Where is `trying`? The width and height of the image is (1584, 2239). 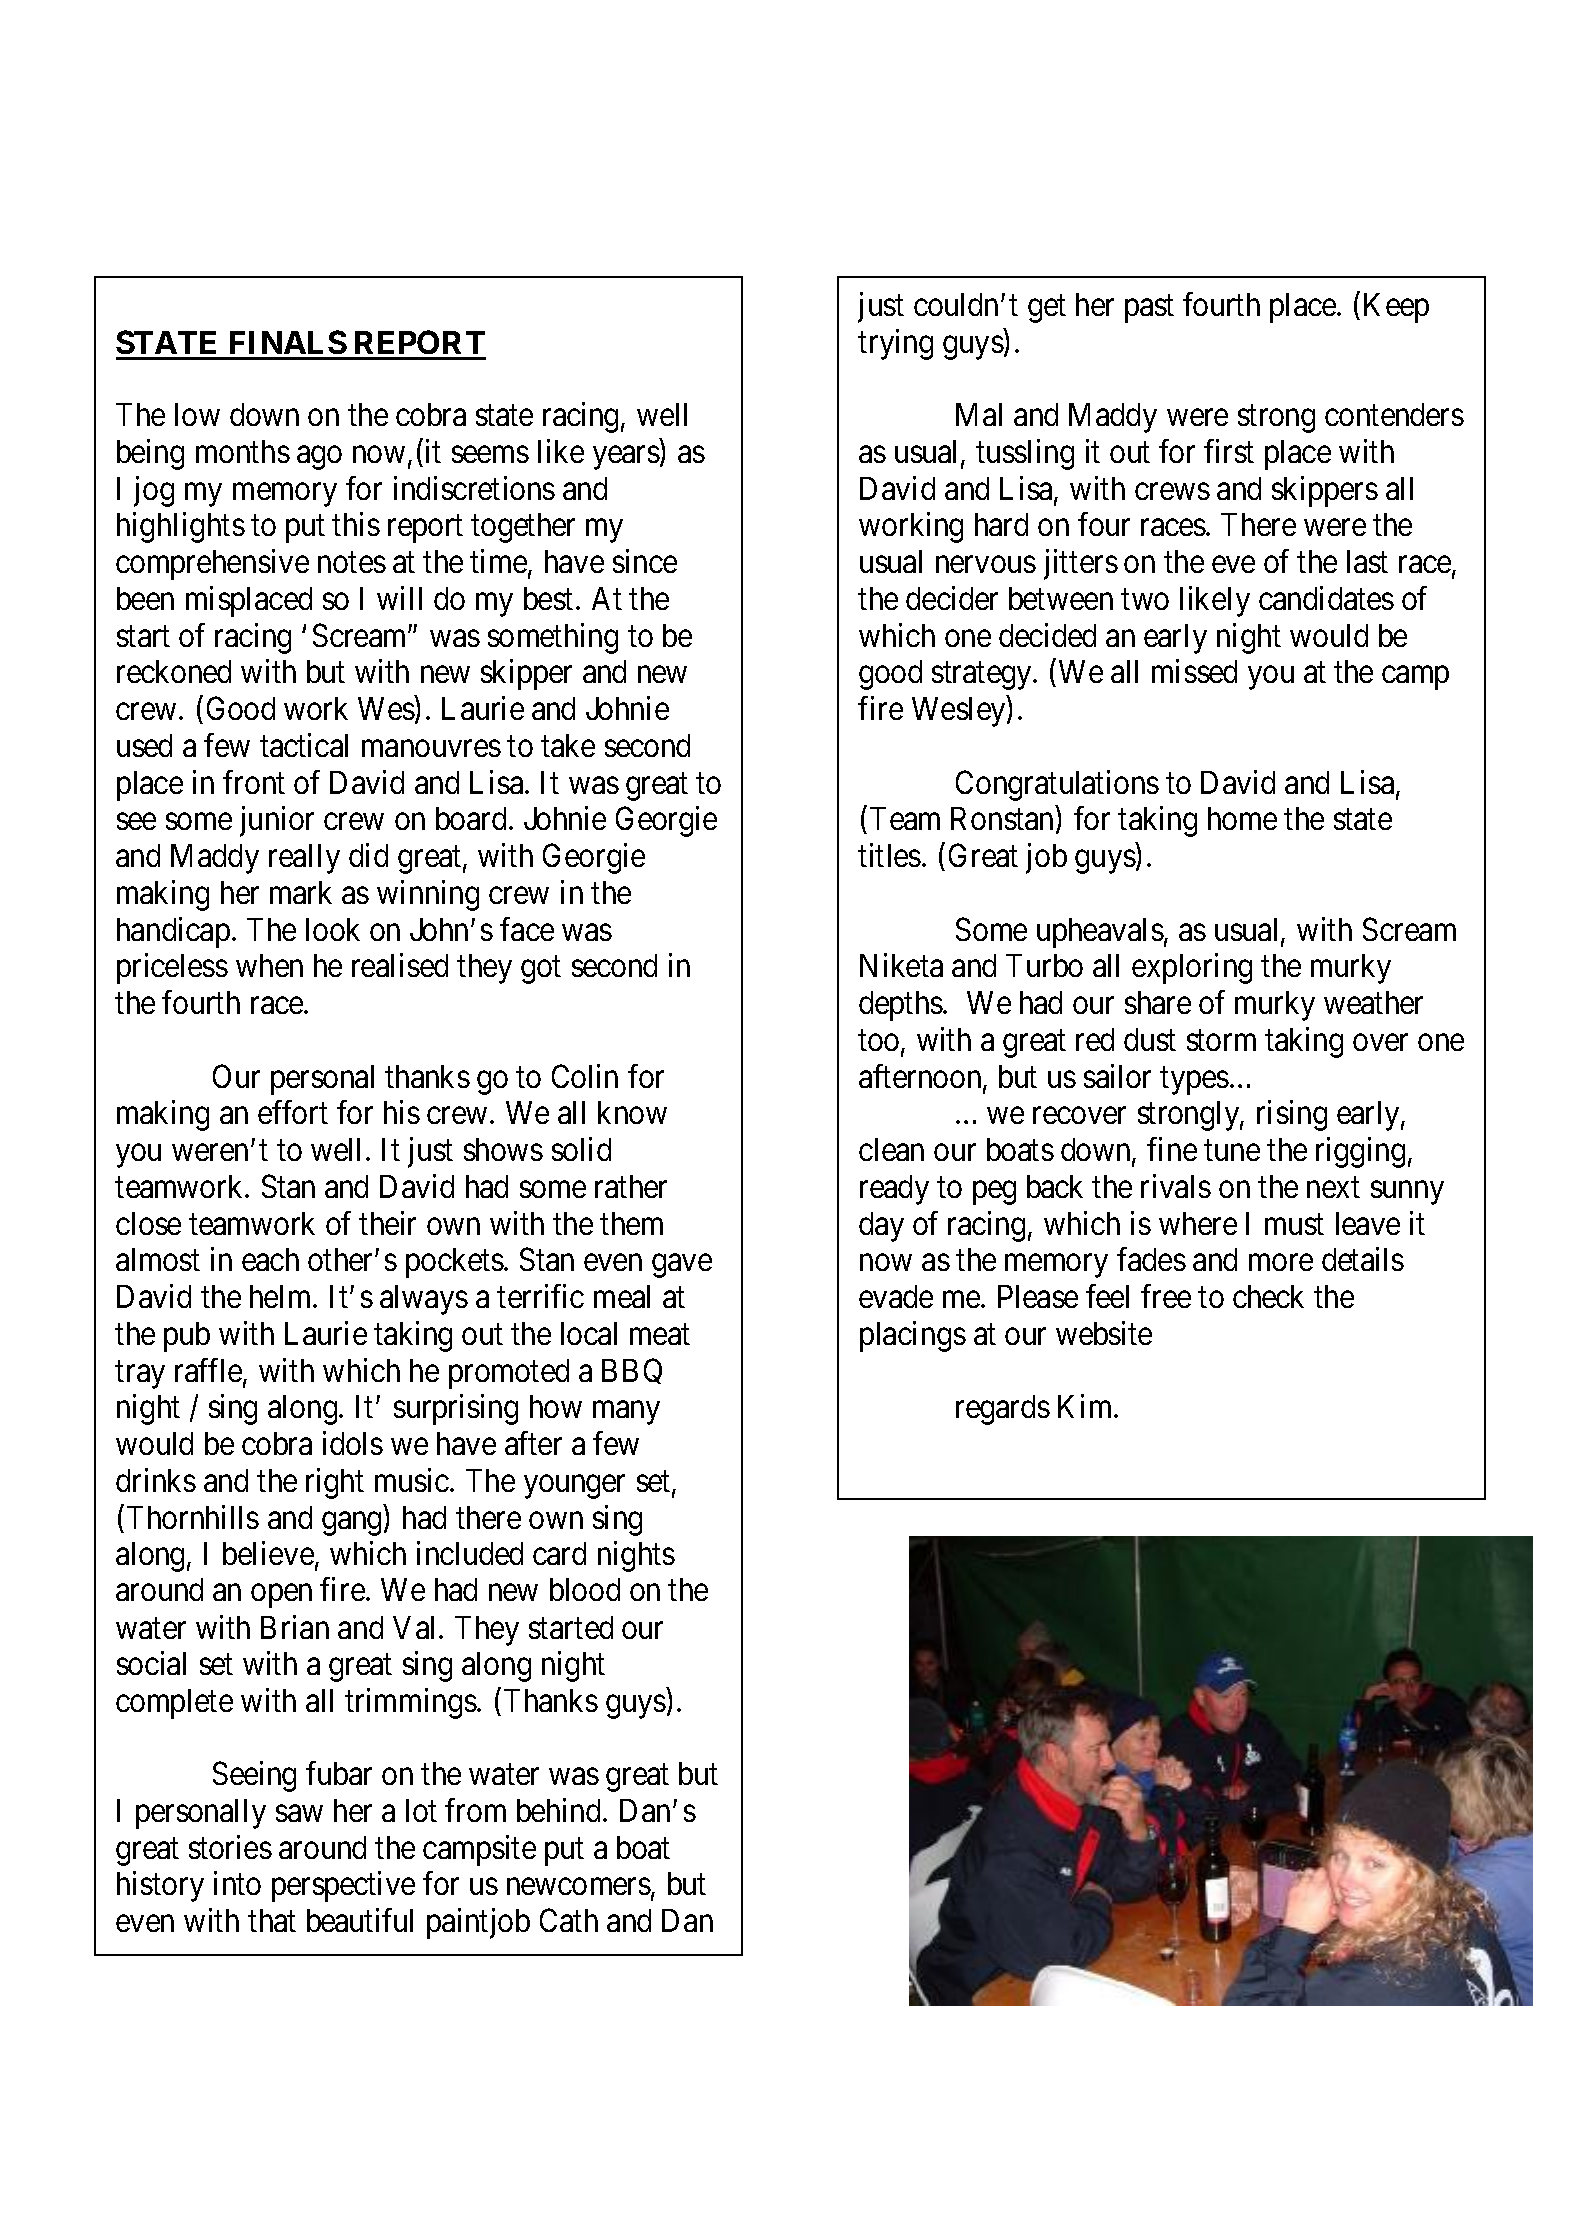 trying is located at coordinates (895, 344).
